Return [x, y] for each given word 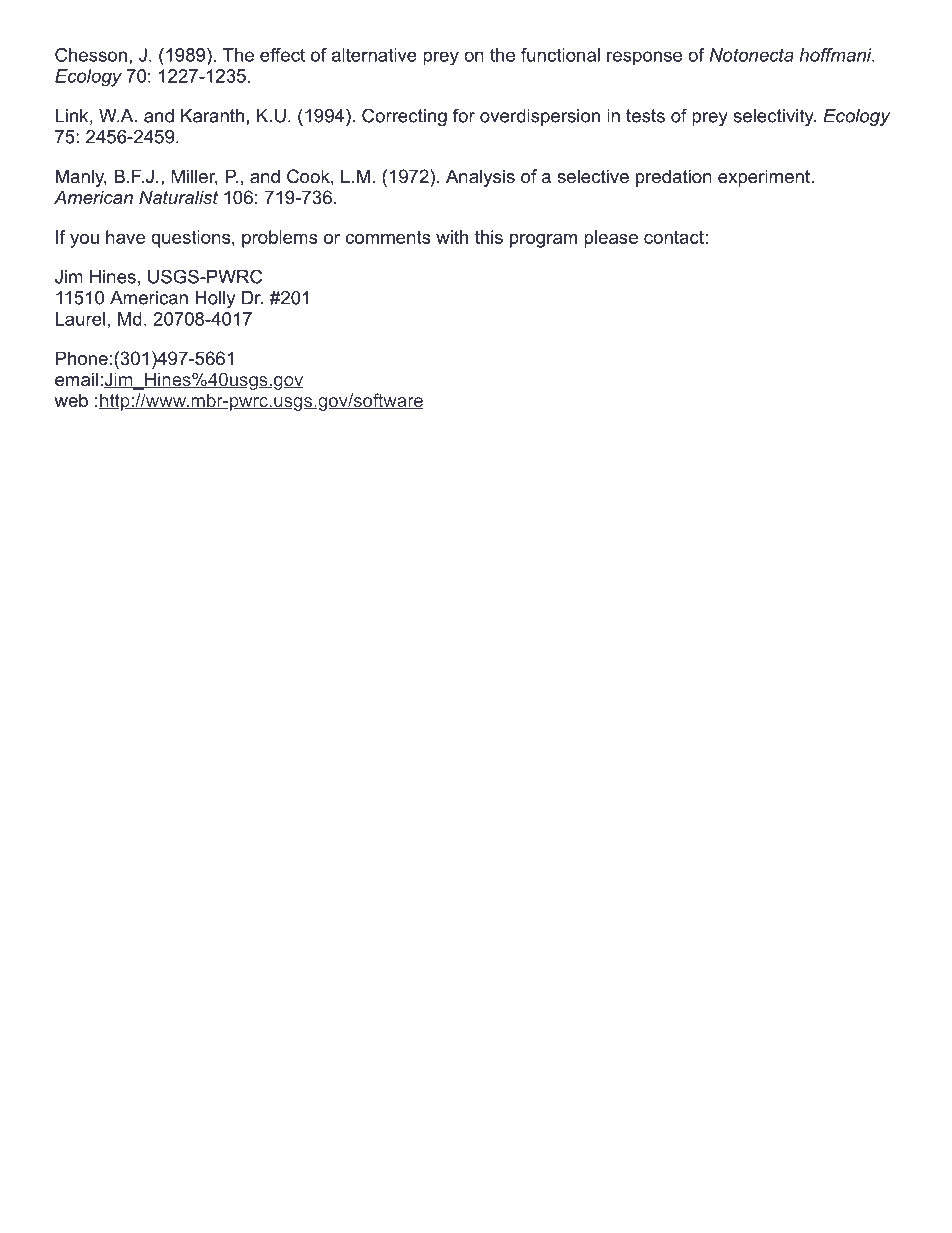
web [71, 400]
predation [674, 178]
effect [282, 55]
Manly [81, 178]
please [611, 239]
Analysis [480, 178]
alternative [374, 55]
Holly [215, 299]
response [644, 58]
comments [388, 237]
